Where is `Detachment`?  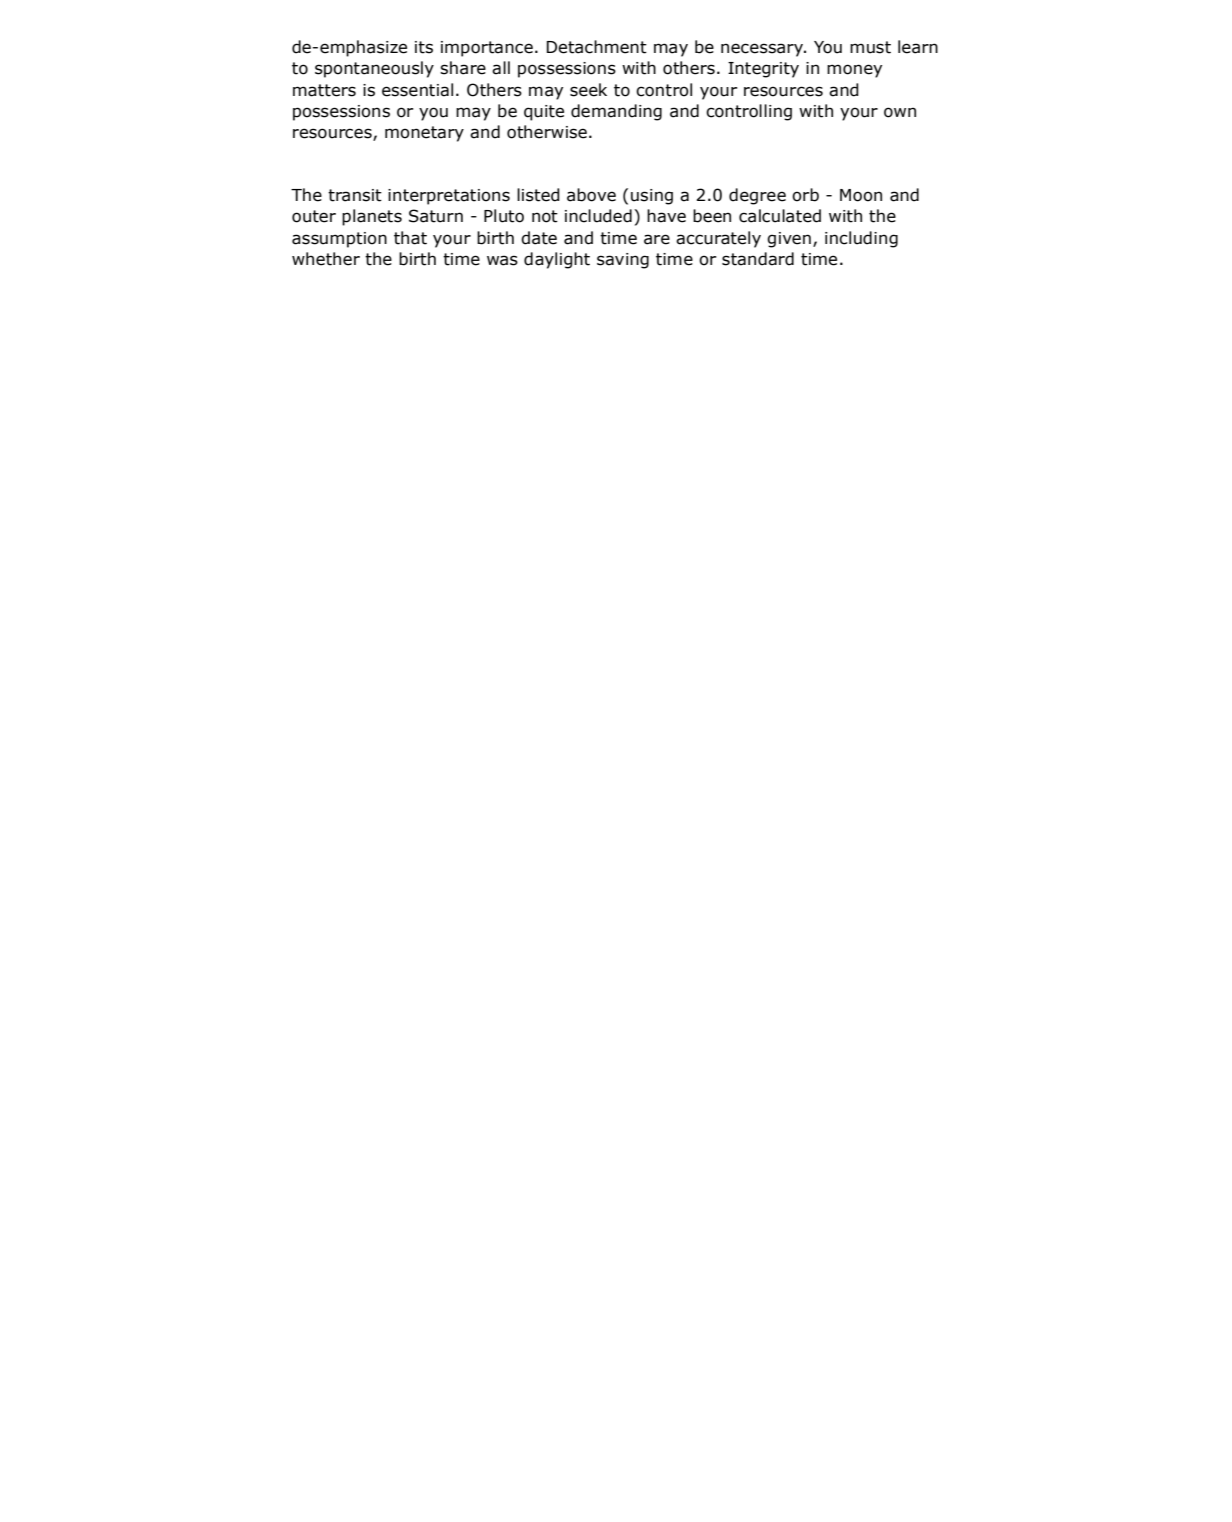 Detachment is located at coordinates (597, 47).
